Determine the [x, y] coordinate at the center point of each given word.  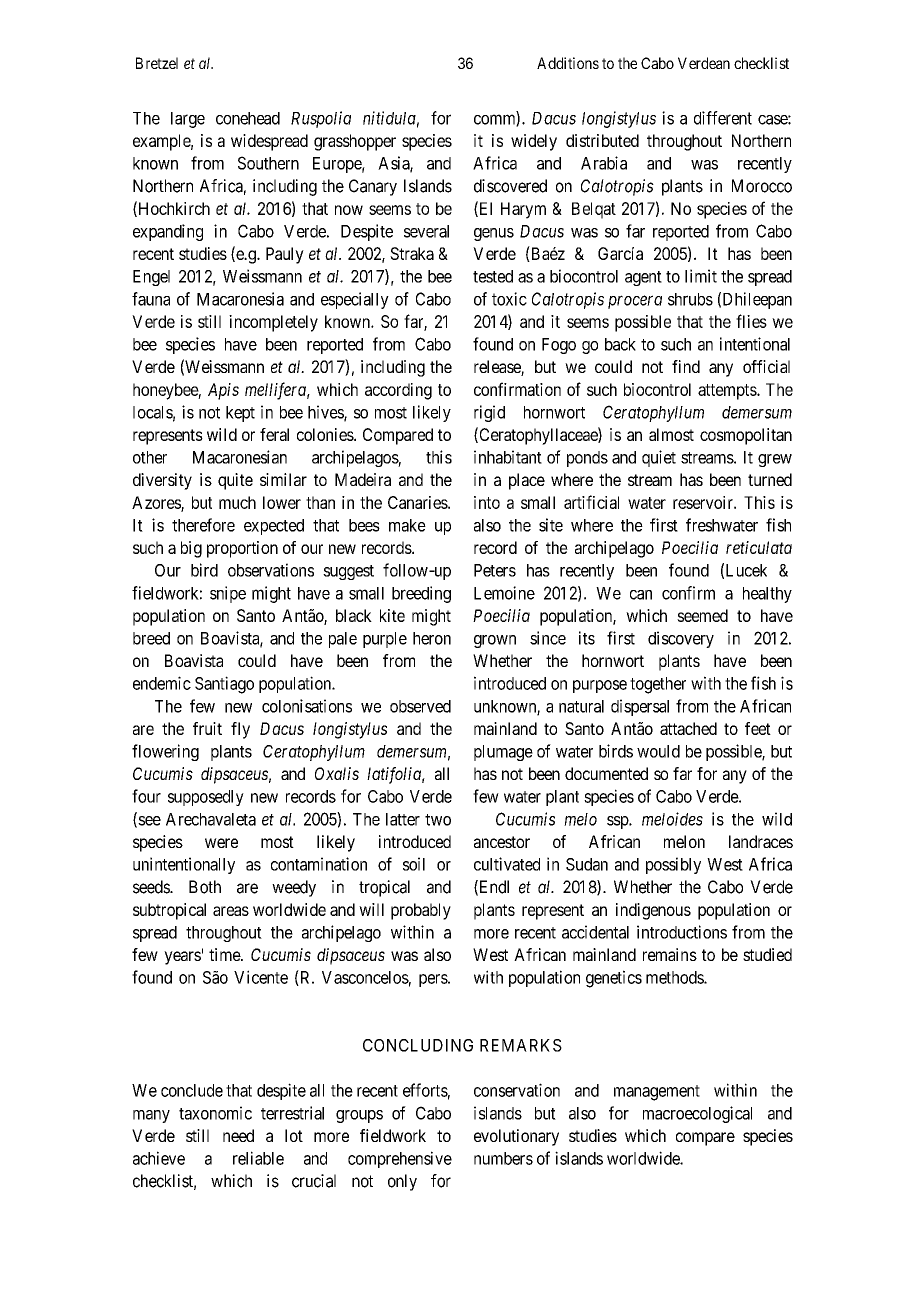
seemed [702, 615]
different [723, 118]
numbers [503, 1158]
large [188, 120]
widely [534, 142]
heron [432, 638]
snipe [228, 594]
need [238, 1135]
